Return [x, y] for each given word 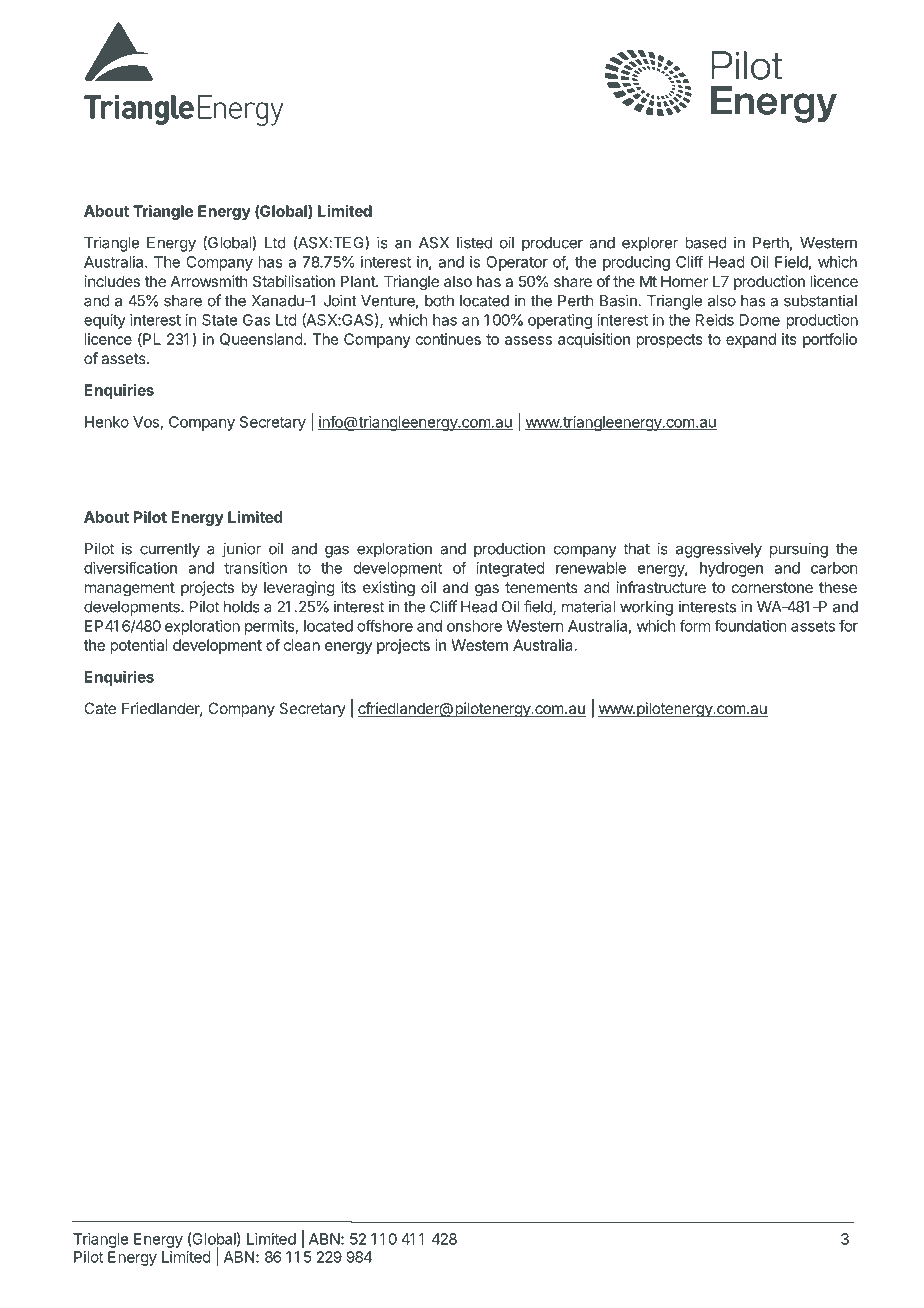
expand [751, 340]
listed [474, 242]
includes [112, 281]
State [219, 320]
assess [528, 340]
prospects [669, 341]
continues [448, 339]
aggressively [719, 550]
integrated [511, 569]
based [706, 243]
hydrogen [731, 569]
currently [170, 550]
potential [139, 646]
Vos [146, 422]
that [636, 549]
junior [241, 550]
